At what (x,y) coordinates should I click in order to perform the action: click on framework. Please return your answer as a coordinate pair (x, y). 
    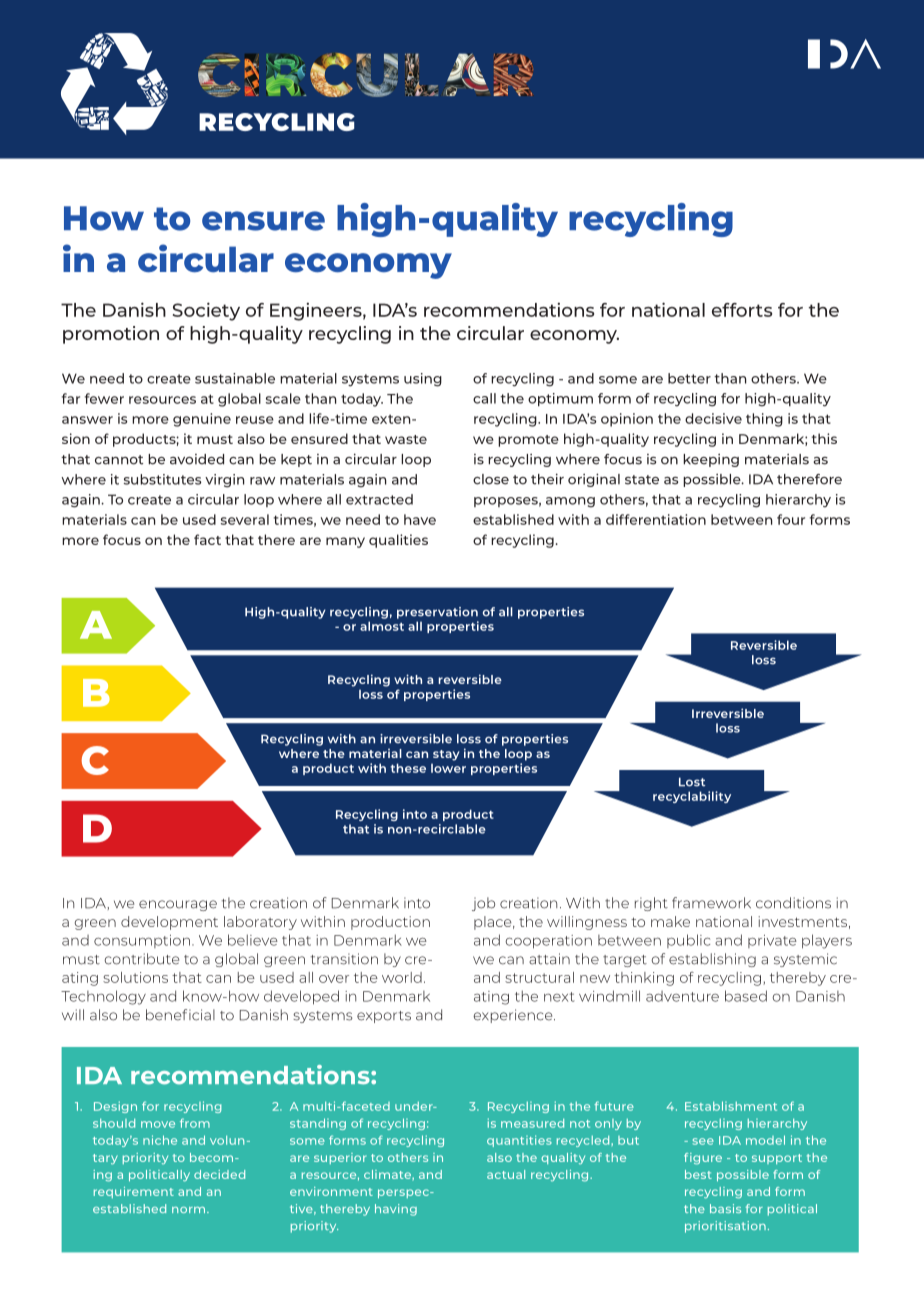
    Looking at the image, I should click on (711, 903).
